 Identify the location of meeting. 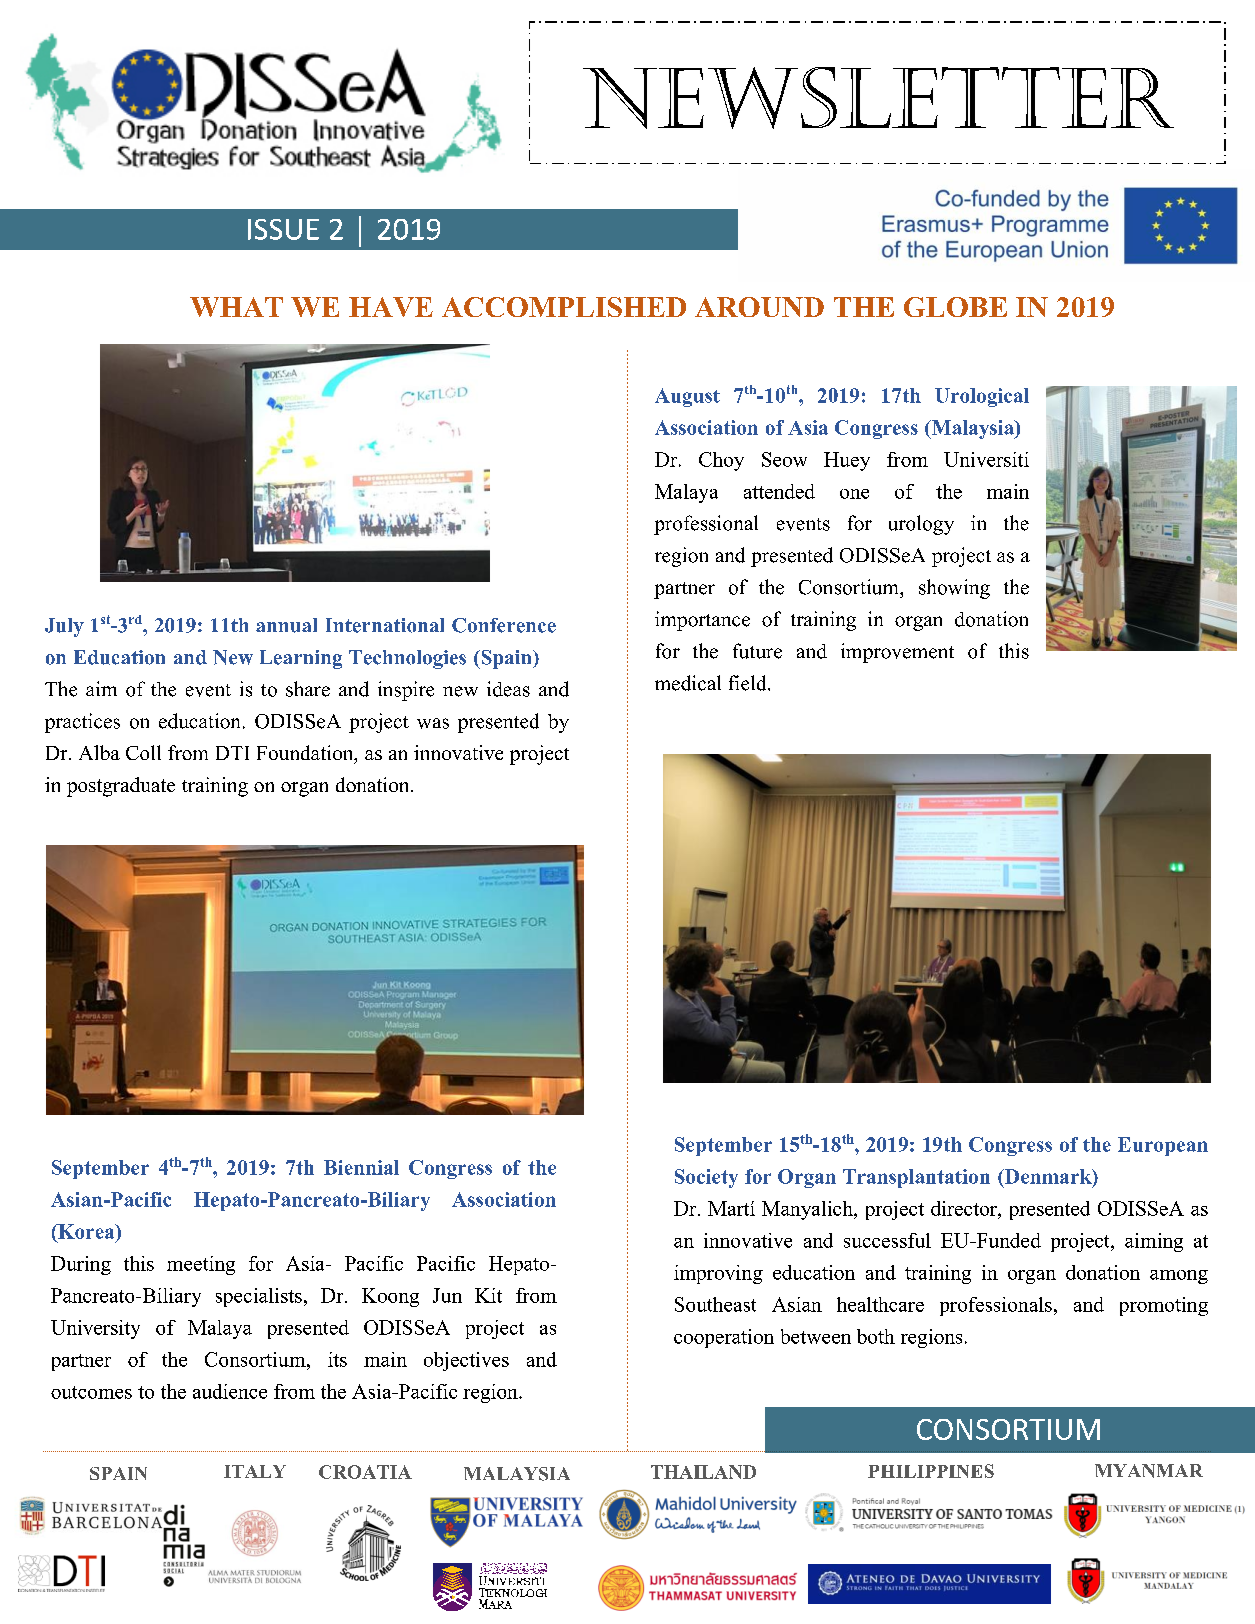
(201, 1265).
